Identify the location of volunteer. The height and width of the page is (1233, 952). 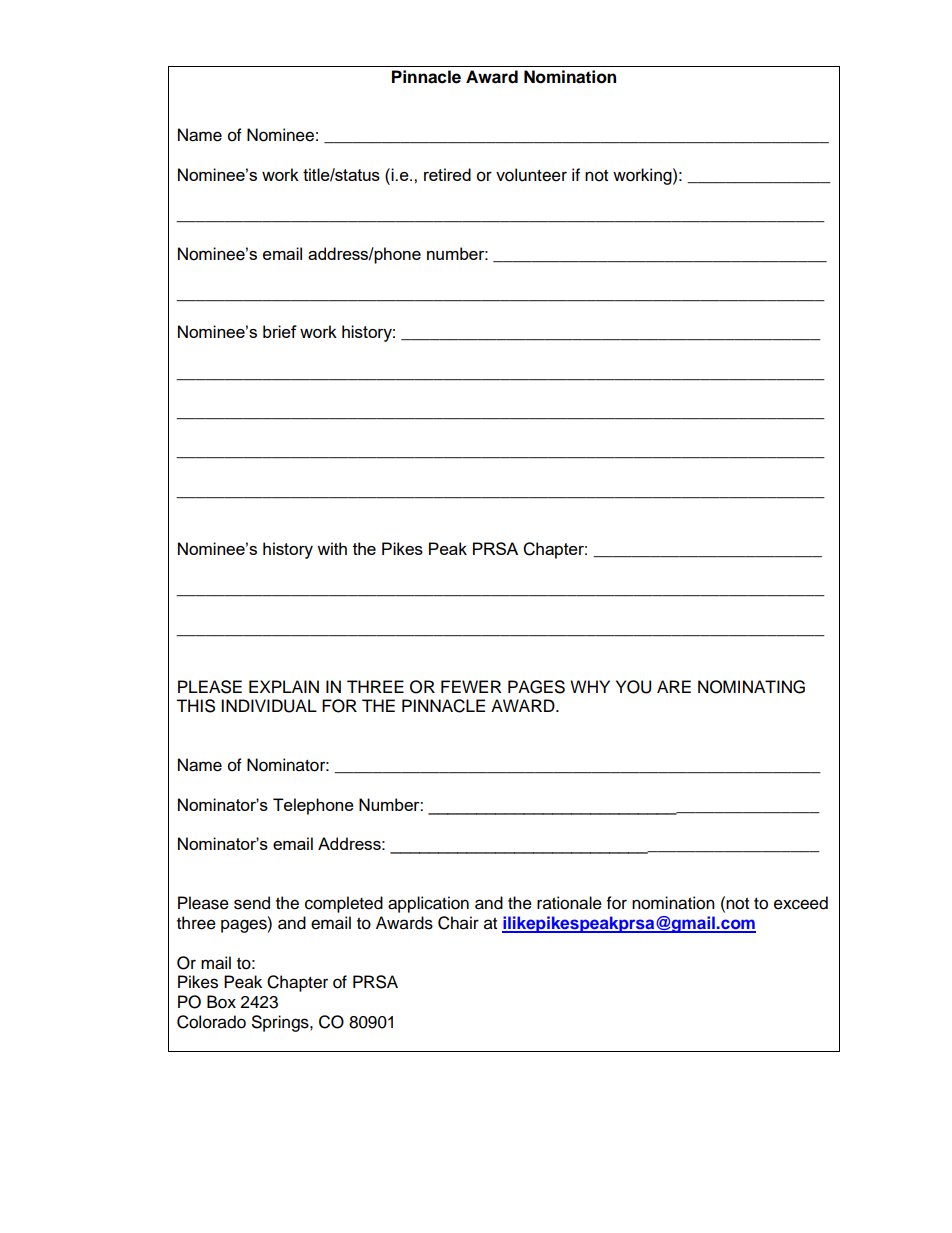
(531, 175).
